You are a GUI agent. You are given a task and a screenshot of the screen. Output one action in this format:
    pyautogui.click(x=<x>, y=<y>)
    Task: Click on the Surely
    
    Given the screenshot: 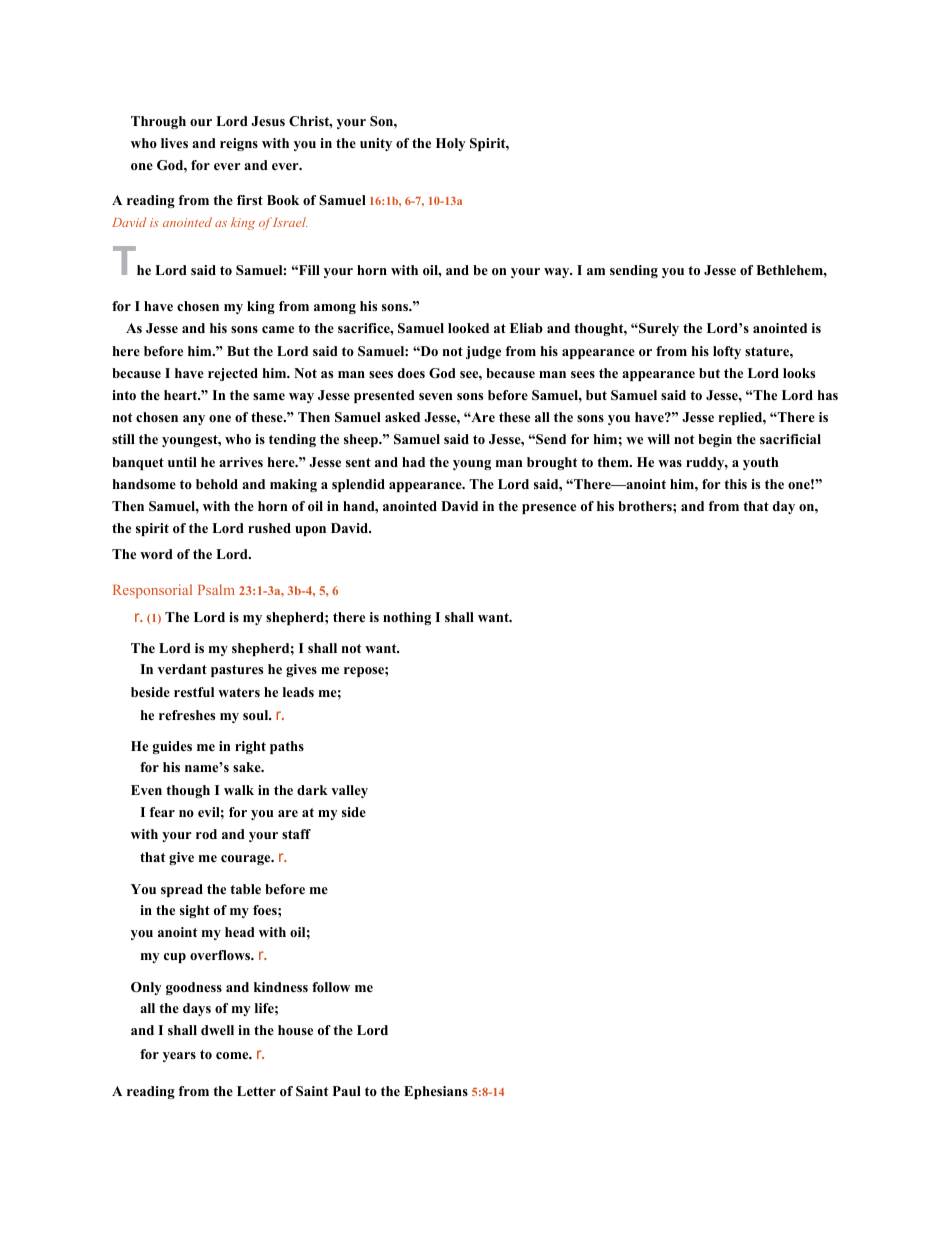 What is the action you would take?
    pyautogui.click(x=658, y=329)
